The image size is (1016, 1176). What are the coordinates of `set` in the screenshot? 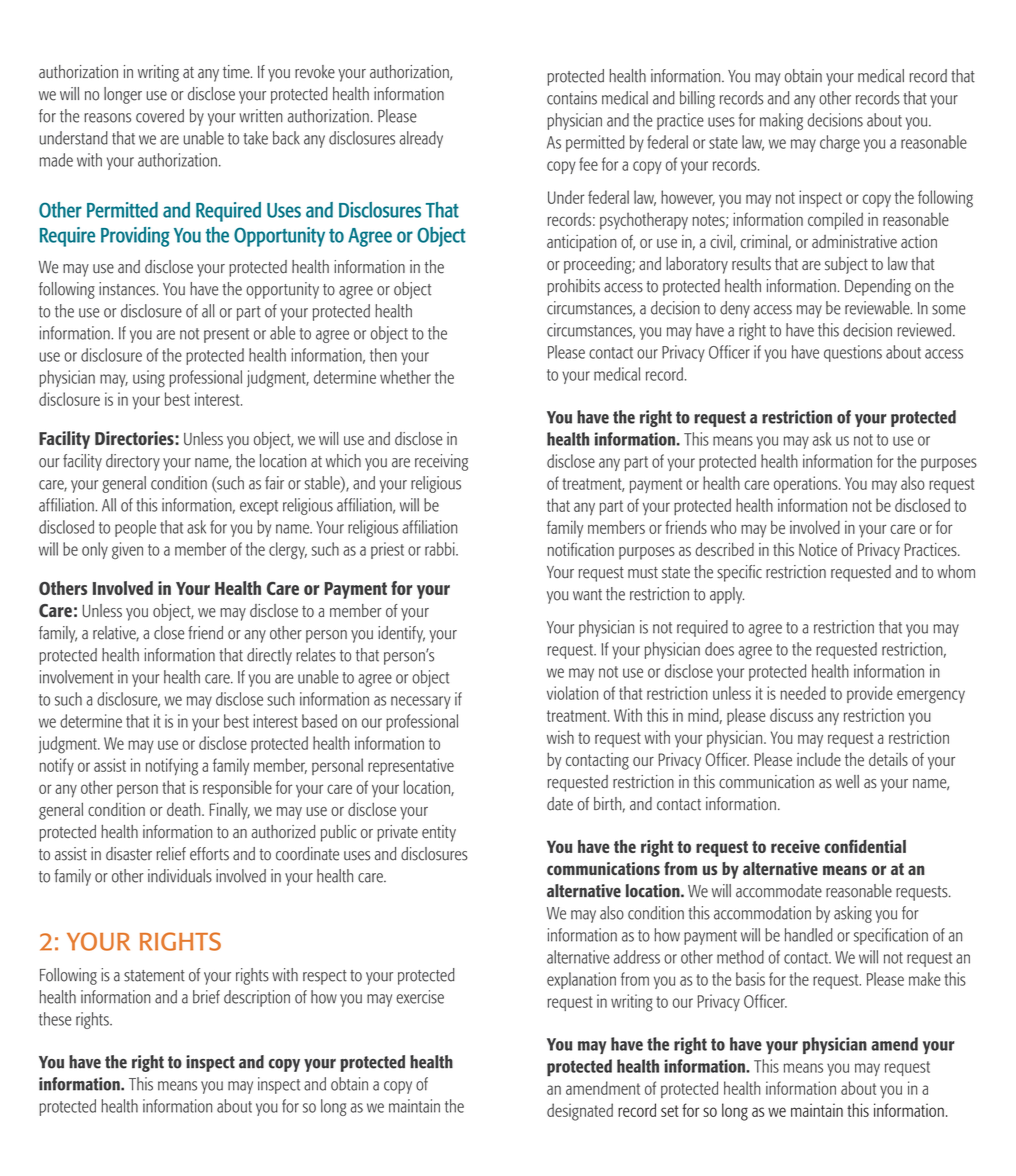 It's located at (670, 1111).
